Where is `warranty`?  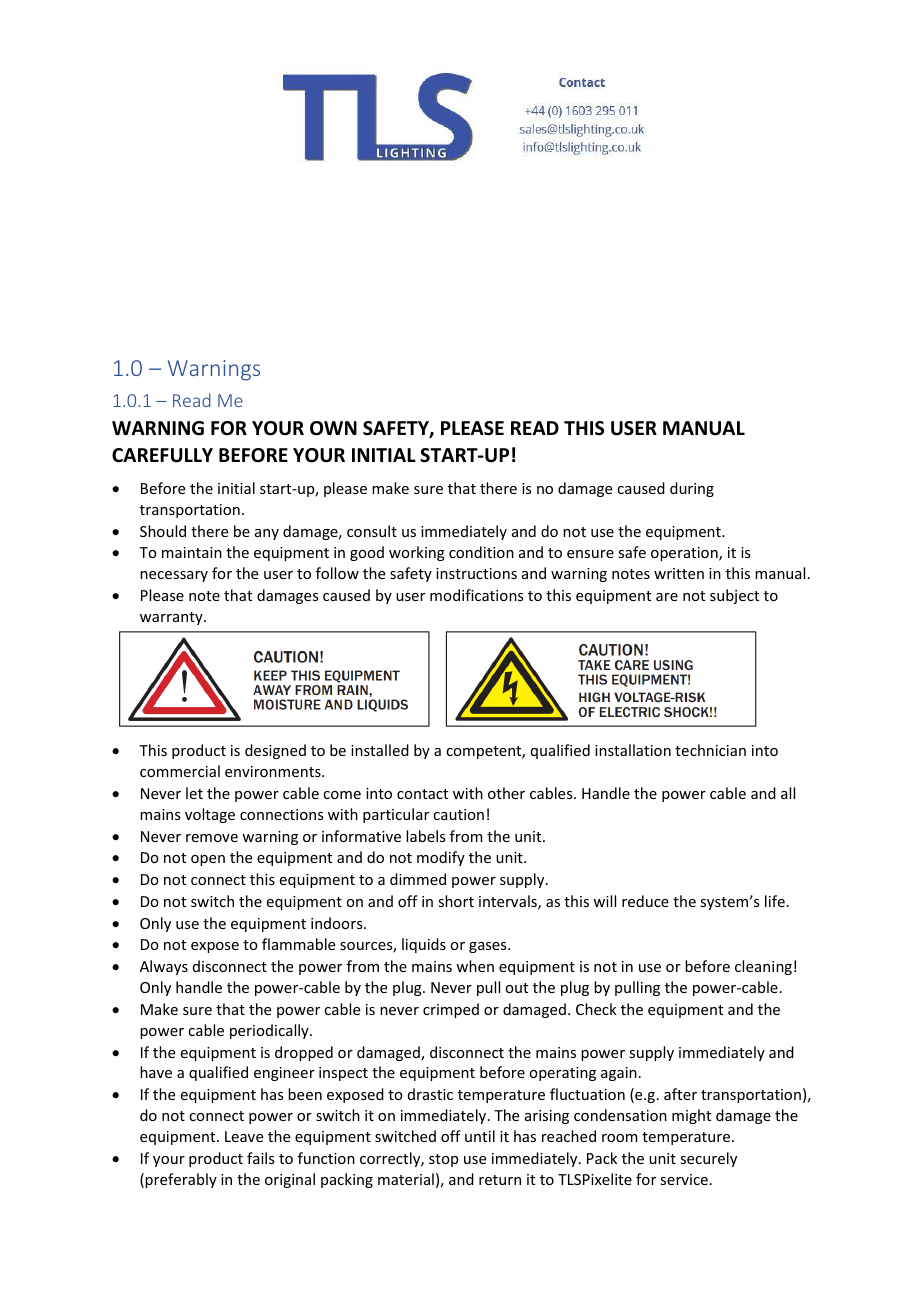 warranty is located at coordinates (172, 618).
